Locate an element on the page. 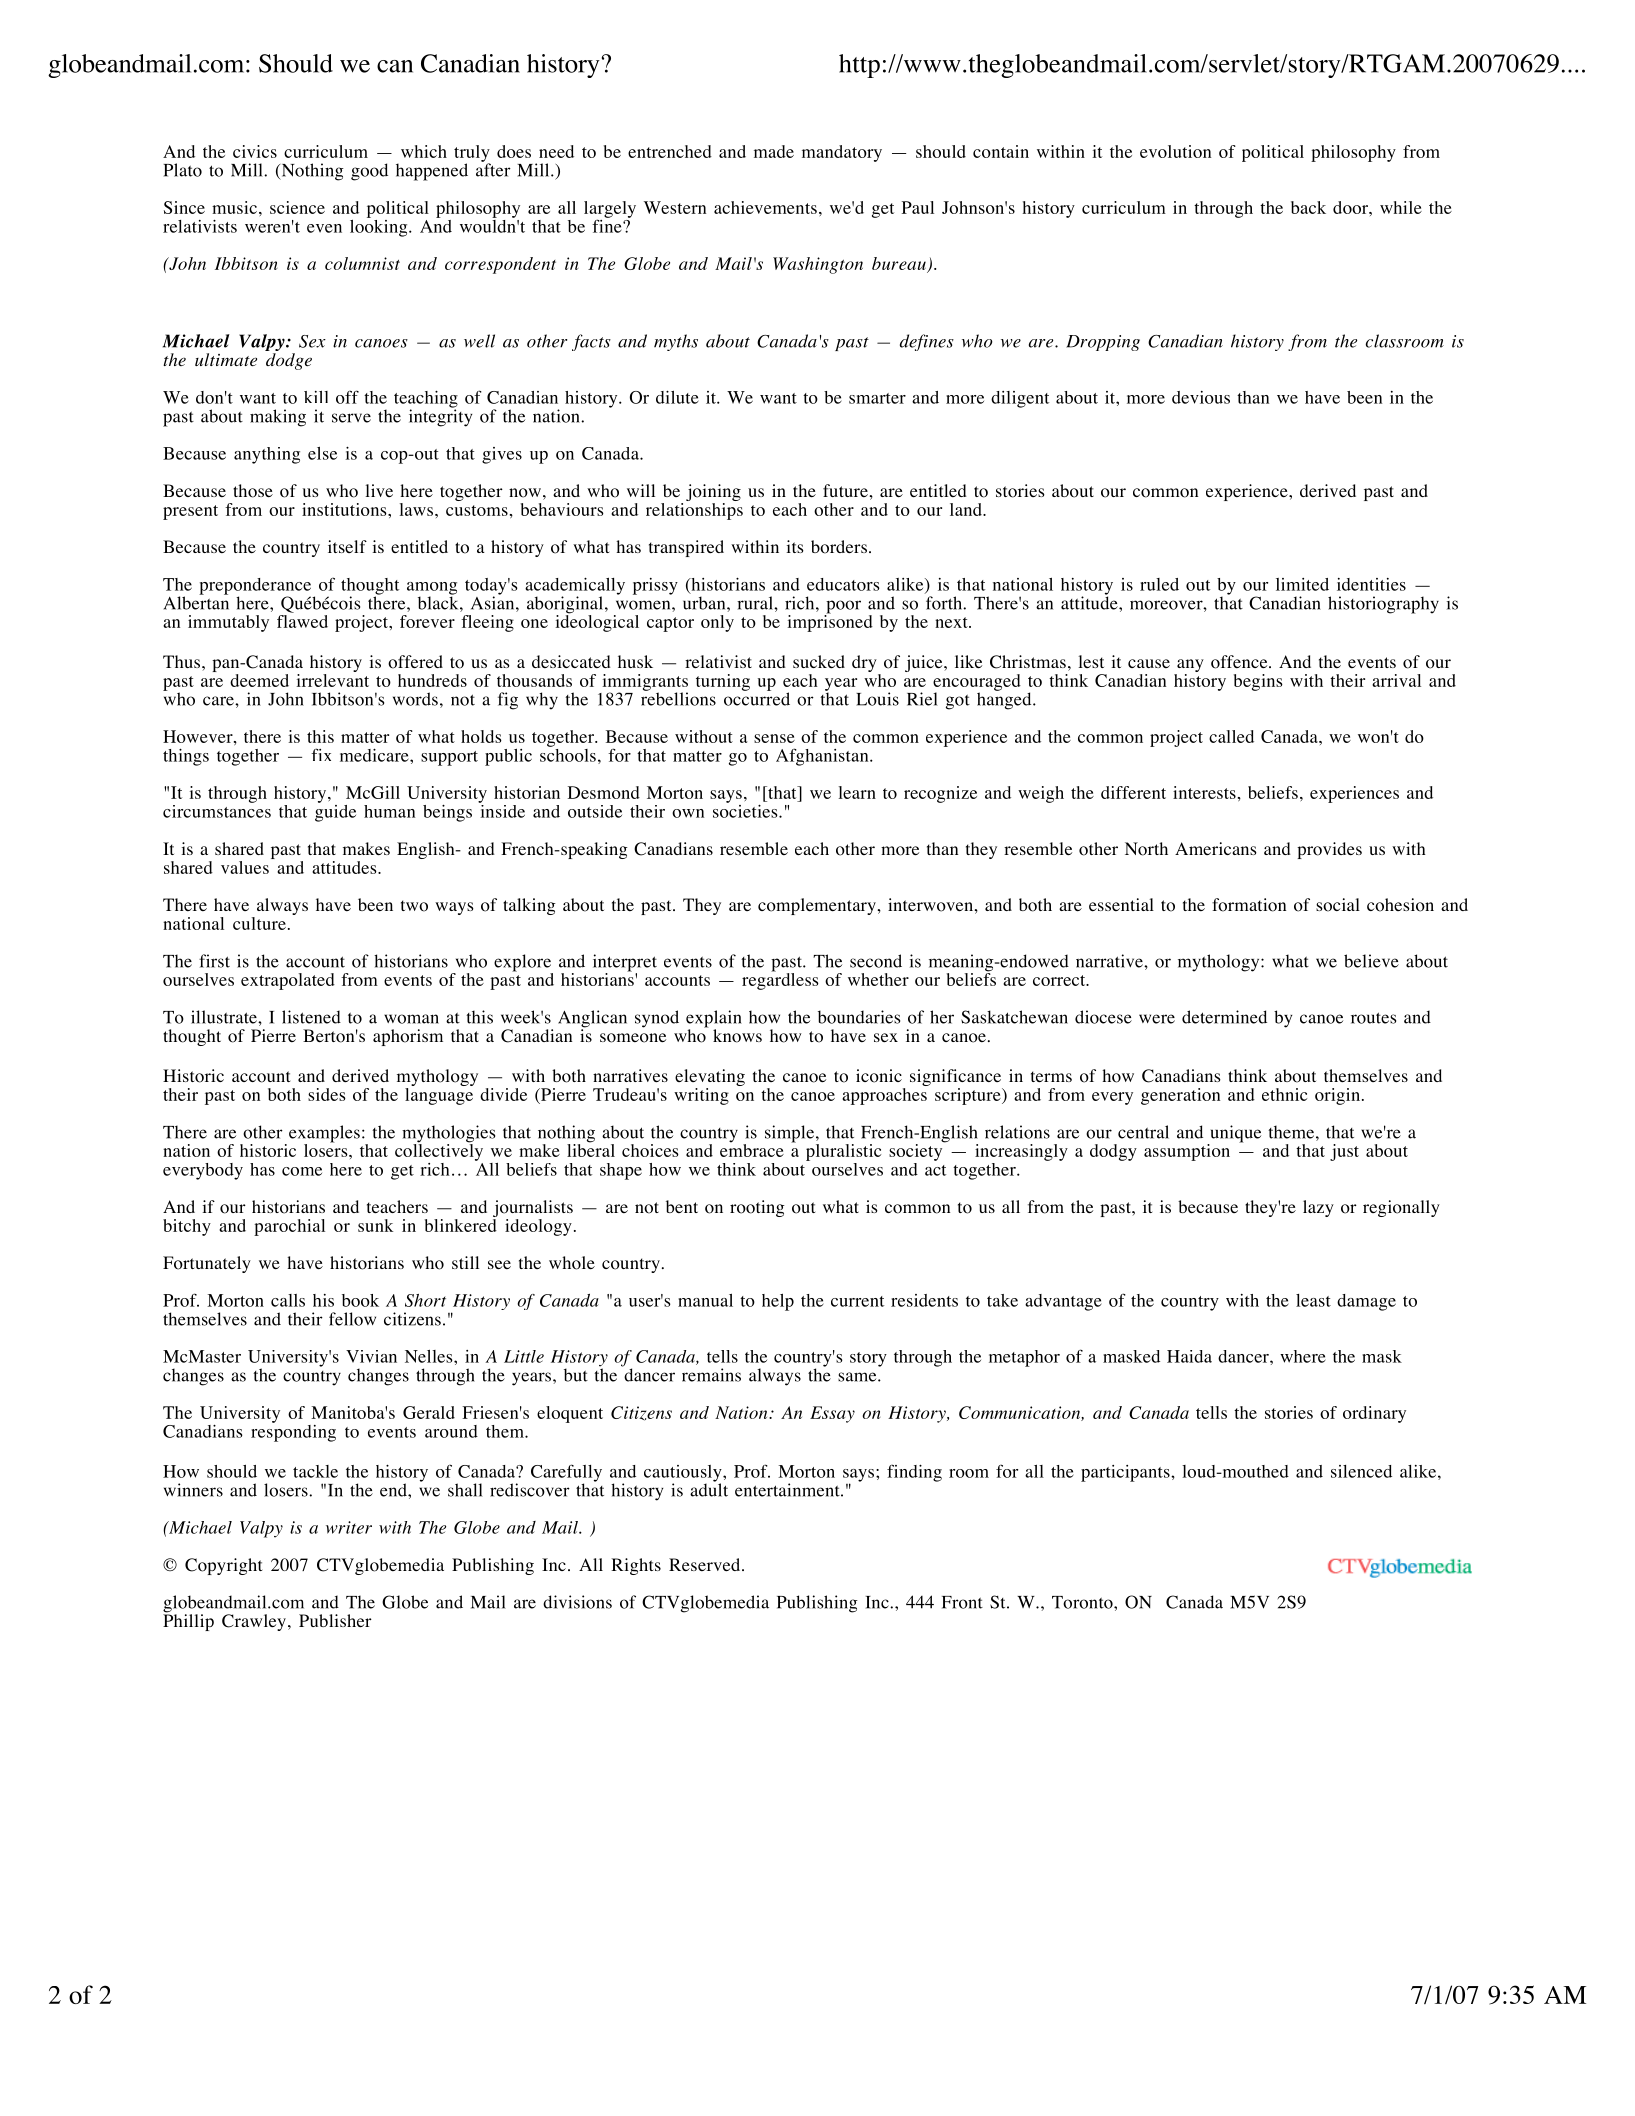  parochial is located at coordinates (289, 1227).
